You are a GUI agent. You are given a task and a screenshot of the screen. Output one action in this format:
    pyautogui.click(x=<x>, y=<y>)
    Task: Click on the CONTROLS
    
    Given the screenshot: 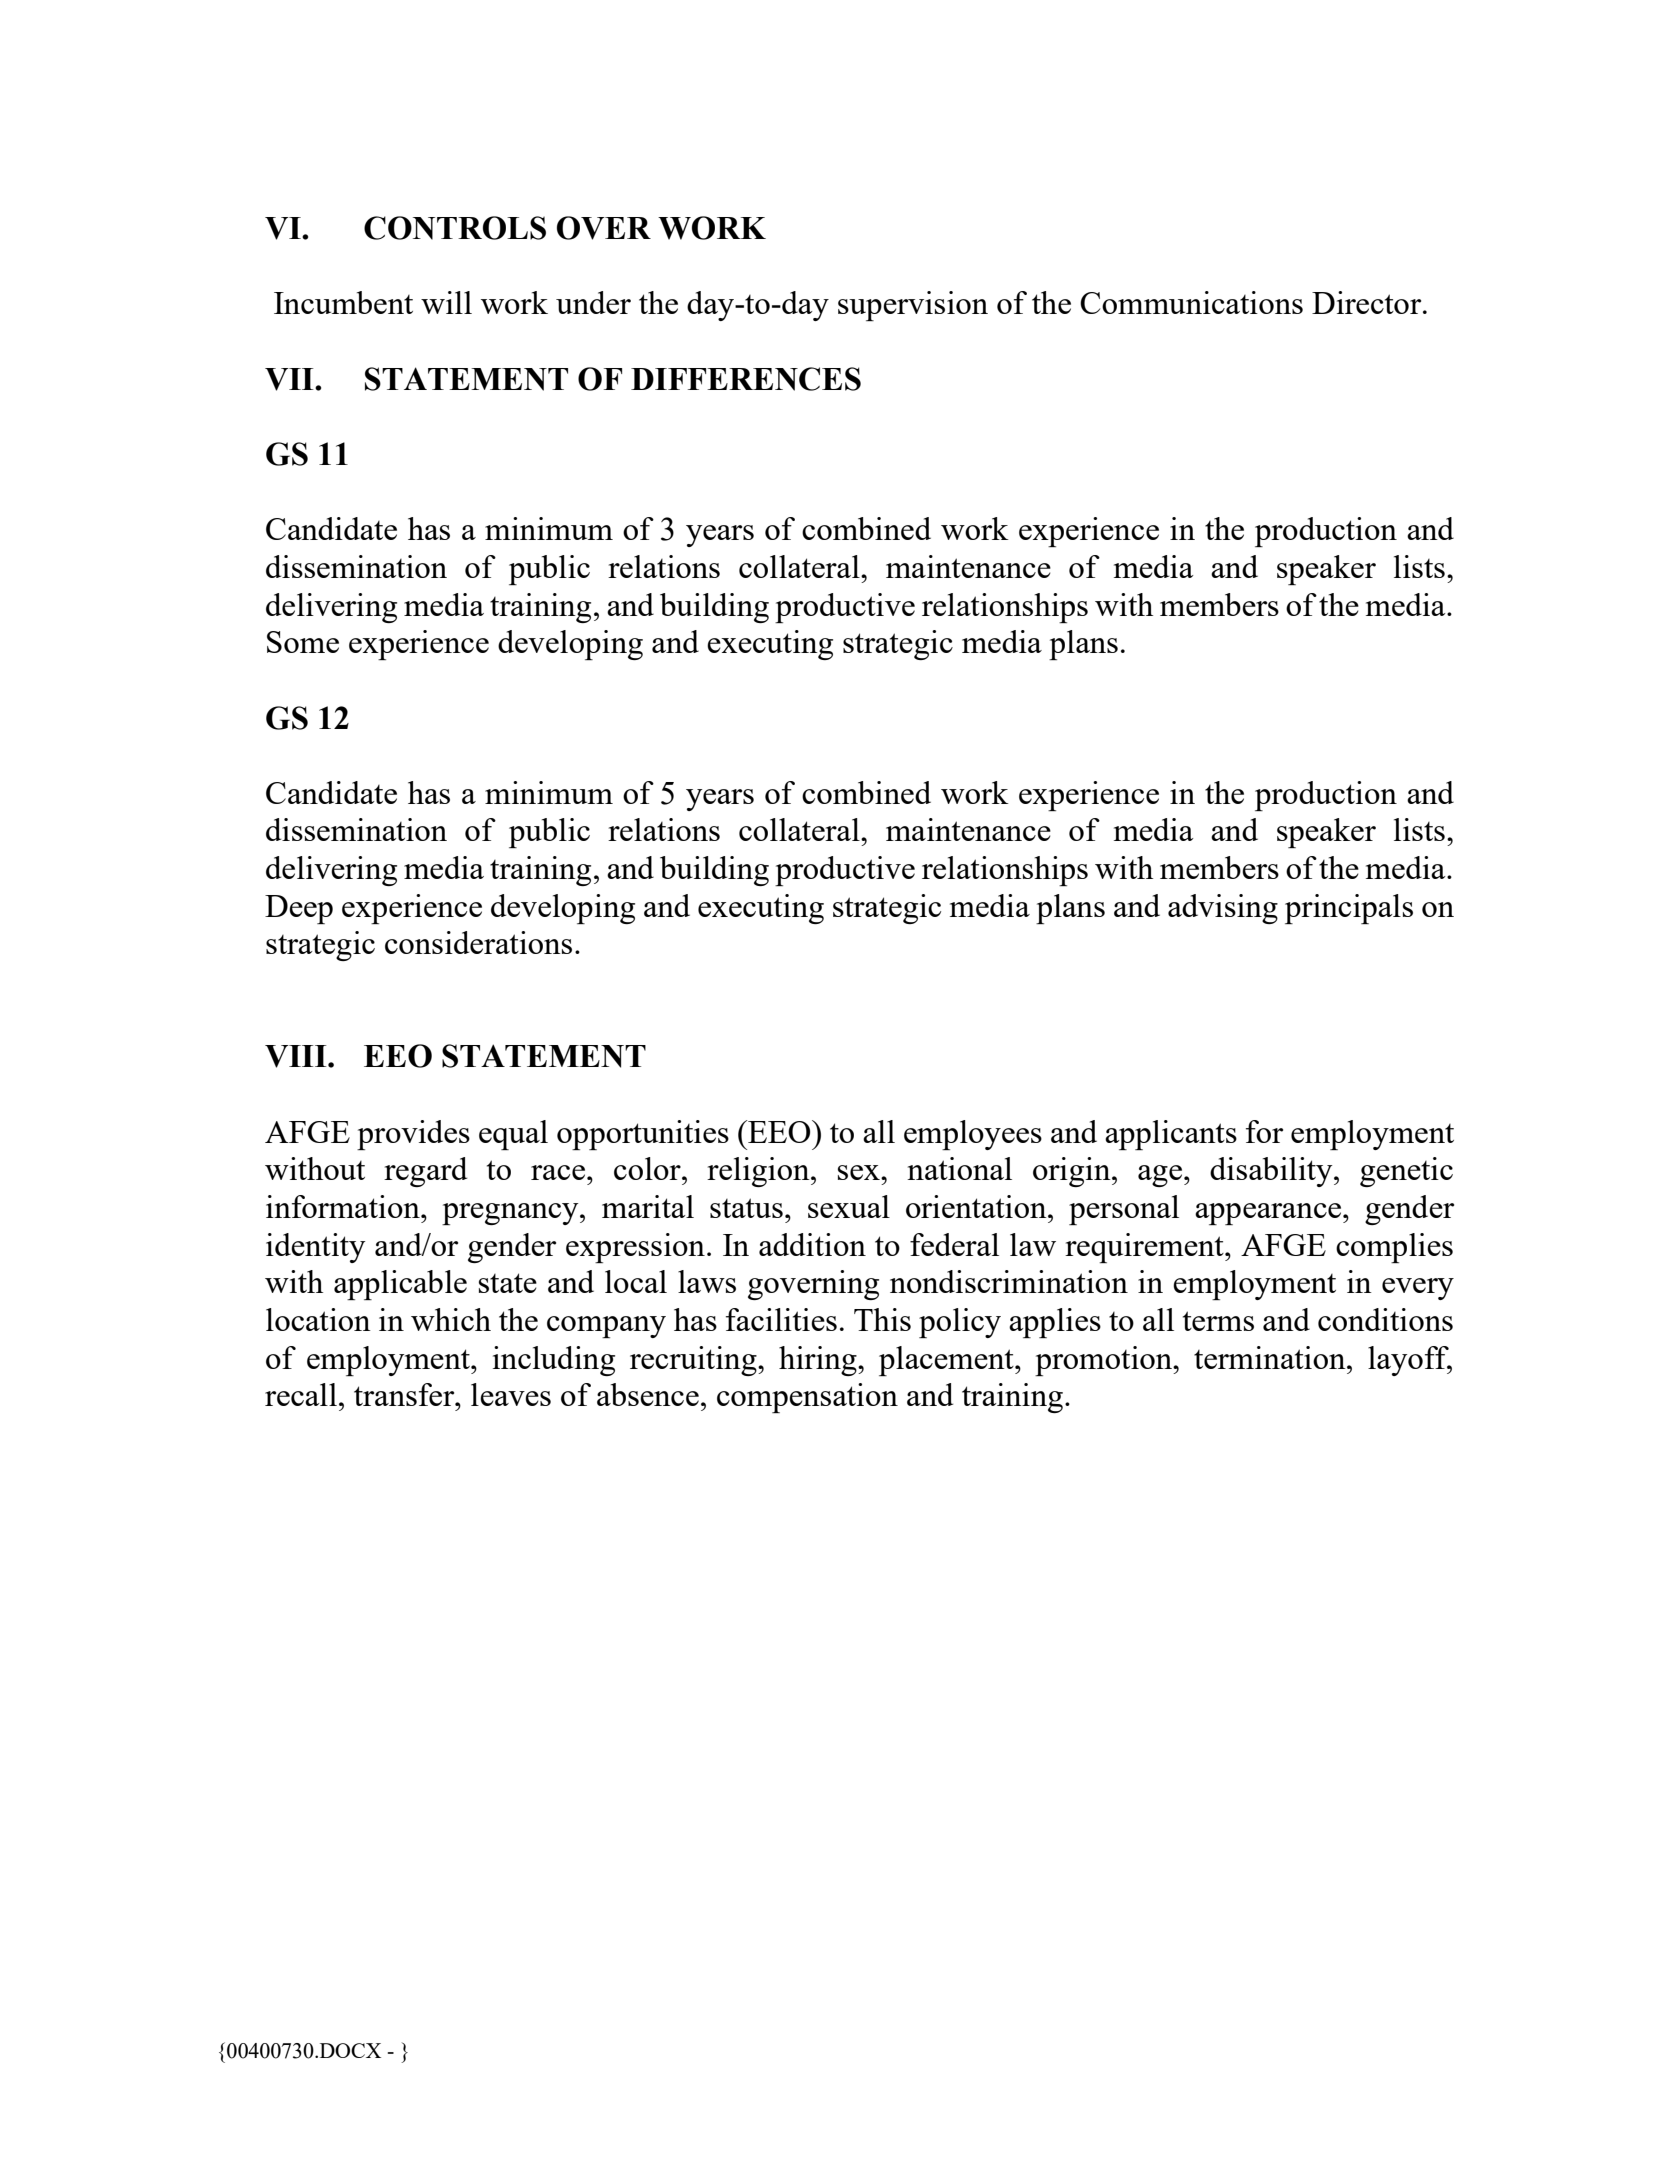 What is the action you would take?
    pyautogui.click(x=455, y=228)
